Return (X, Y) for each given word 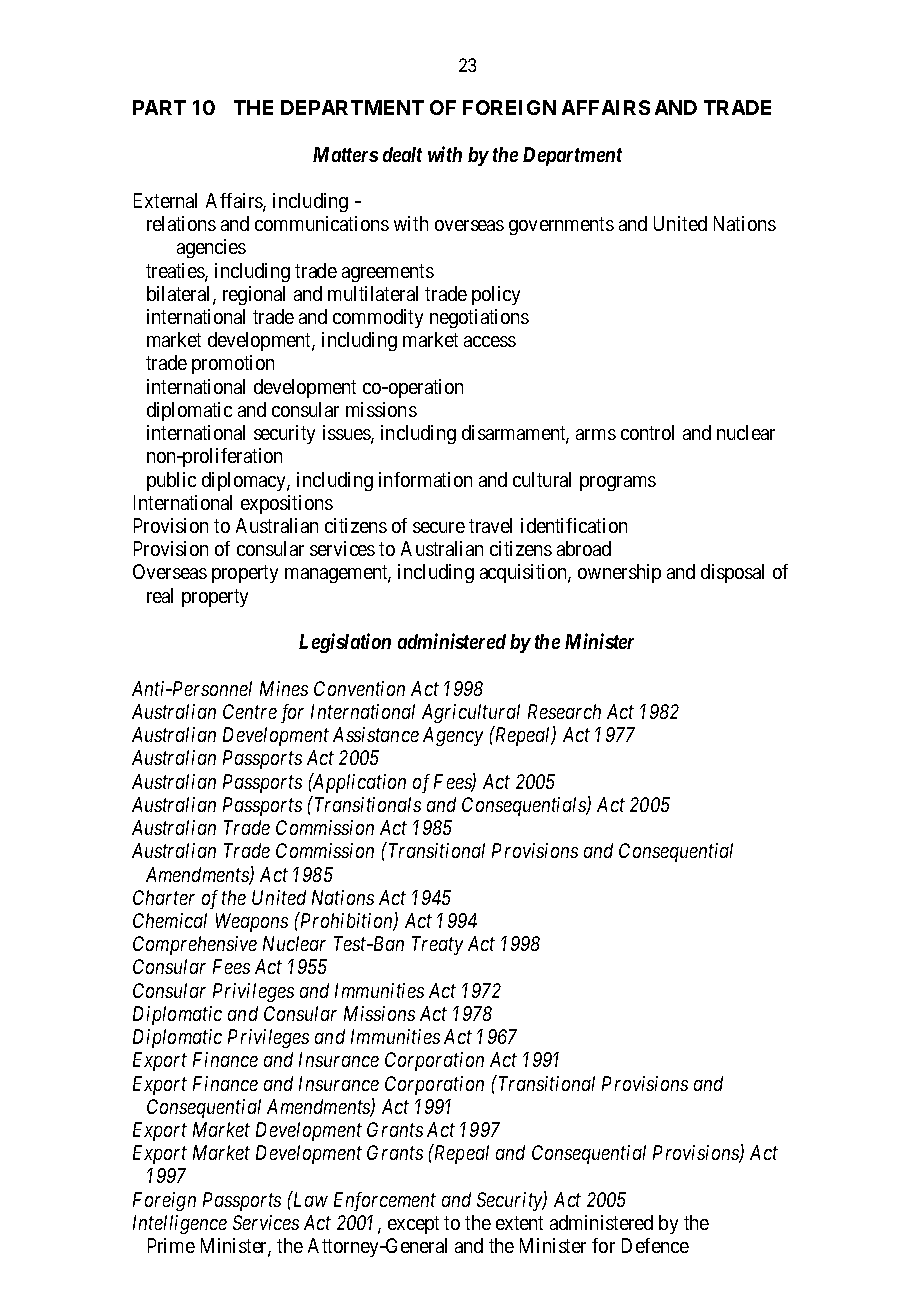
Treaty (437, 945)
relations (181, 223)
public (171, 481)
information (425, 479)
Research (564, 711)
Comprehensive (195, 945)
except (413, 1225)
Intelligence (180, 1224)
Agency (453, 736)
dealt (402, 154)
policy (496, 295)
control (647, 432)
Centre (250, 711)
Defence (655, 1245)
